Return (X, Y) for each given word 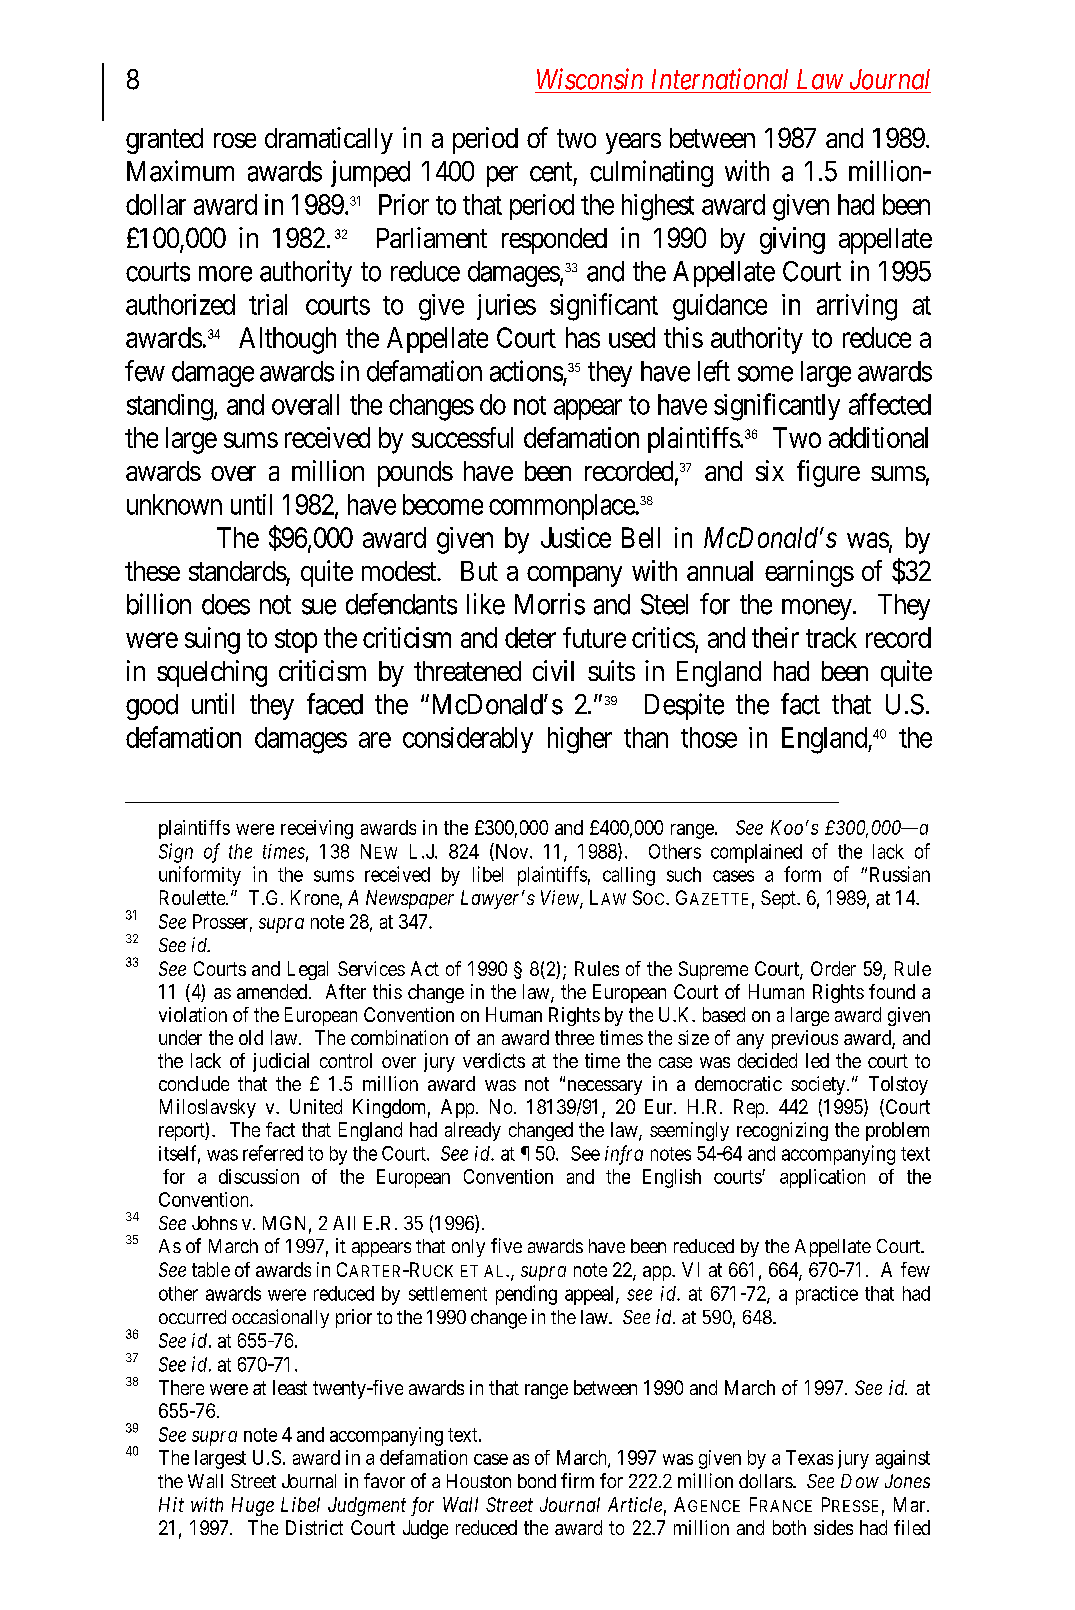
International (720, 79)
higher (580, 740)
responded (554, 241)
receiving (317, 829)
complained (756, 853)
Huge (253, 1506)
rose (235, 140)
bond (537, 1481)
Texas (809, 1457)
